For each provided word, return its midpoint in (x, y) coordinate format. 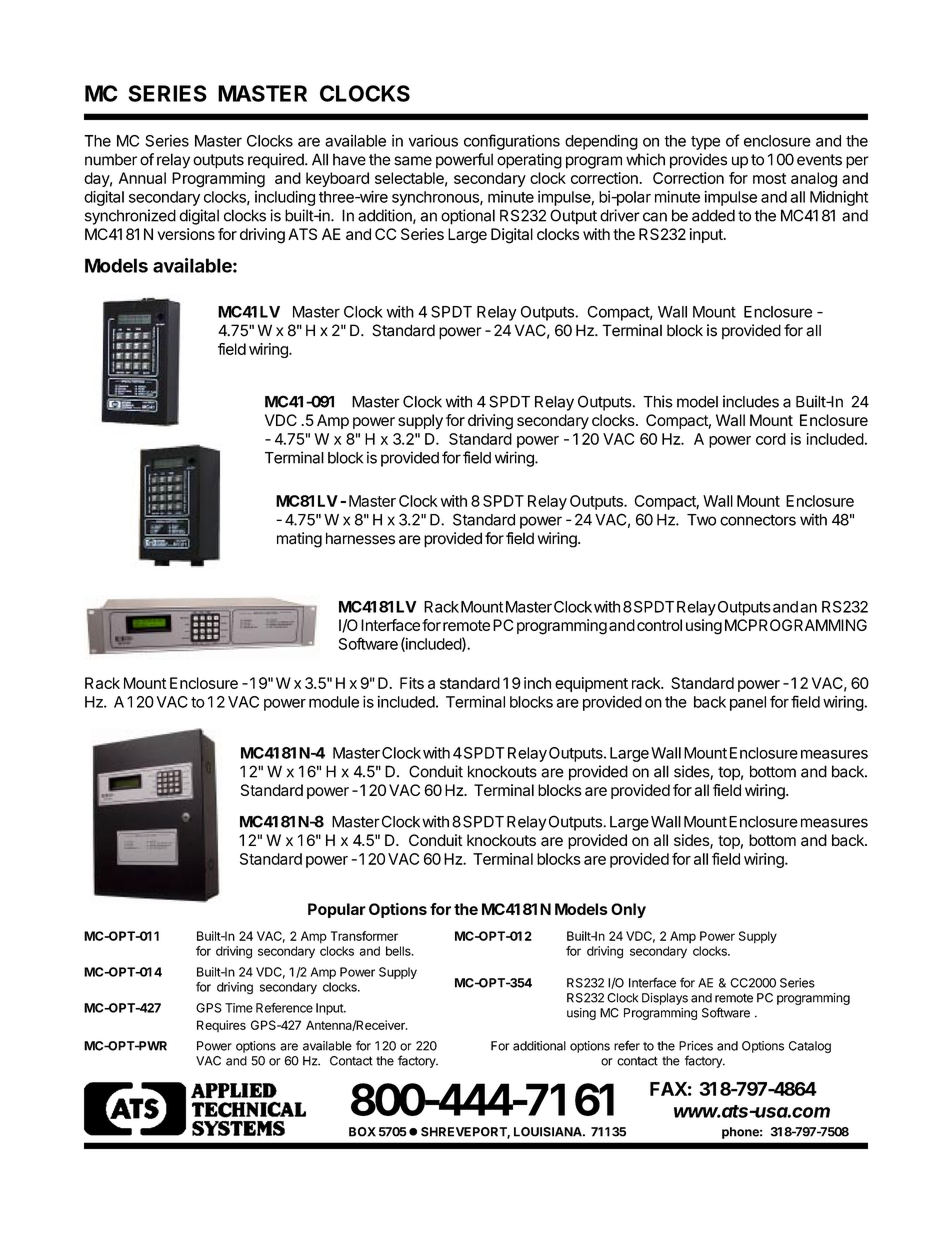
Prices (696, 1046)
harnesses (360, 538)
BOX (362, 1132)
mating (299, 540)
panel (748, 703)
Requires (221, 1026)
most (769, 178)
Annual (142, 178)
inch (537, 683)
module (334, 702)
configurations (512, 142)
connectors (758, 520)
